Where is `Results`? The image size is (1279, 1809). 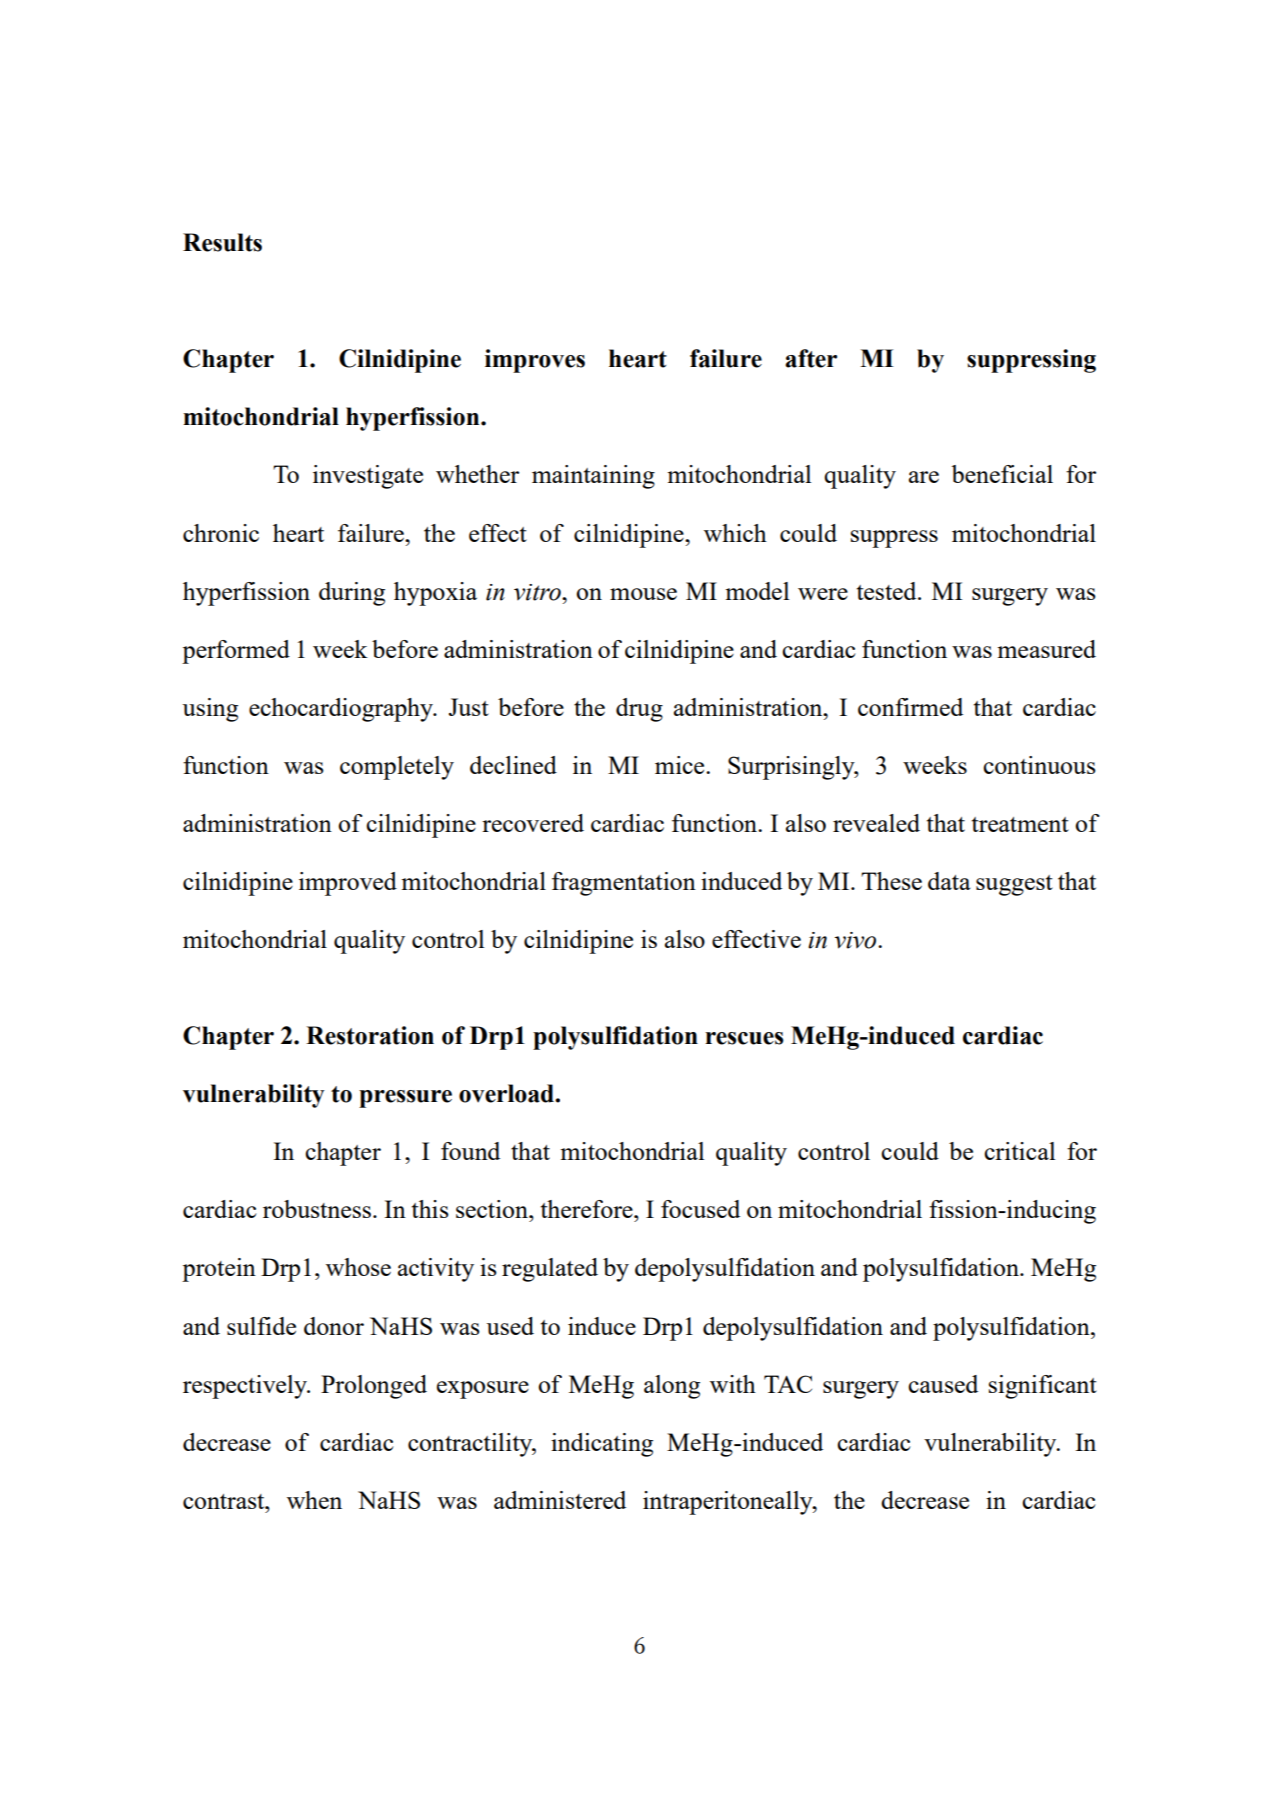
Results is located at coordinates (222, 242).
